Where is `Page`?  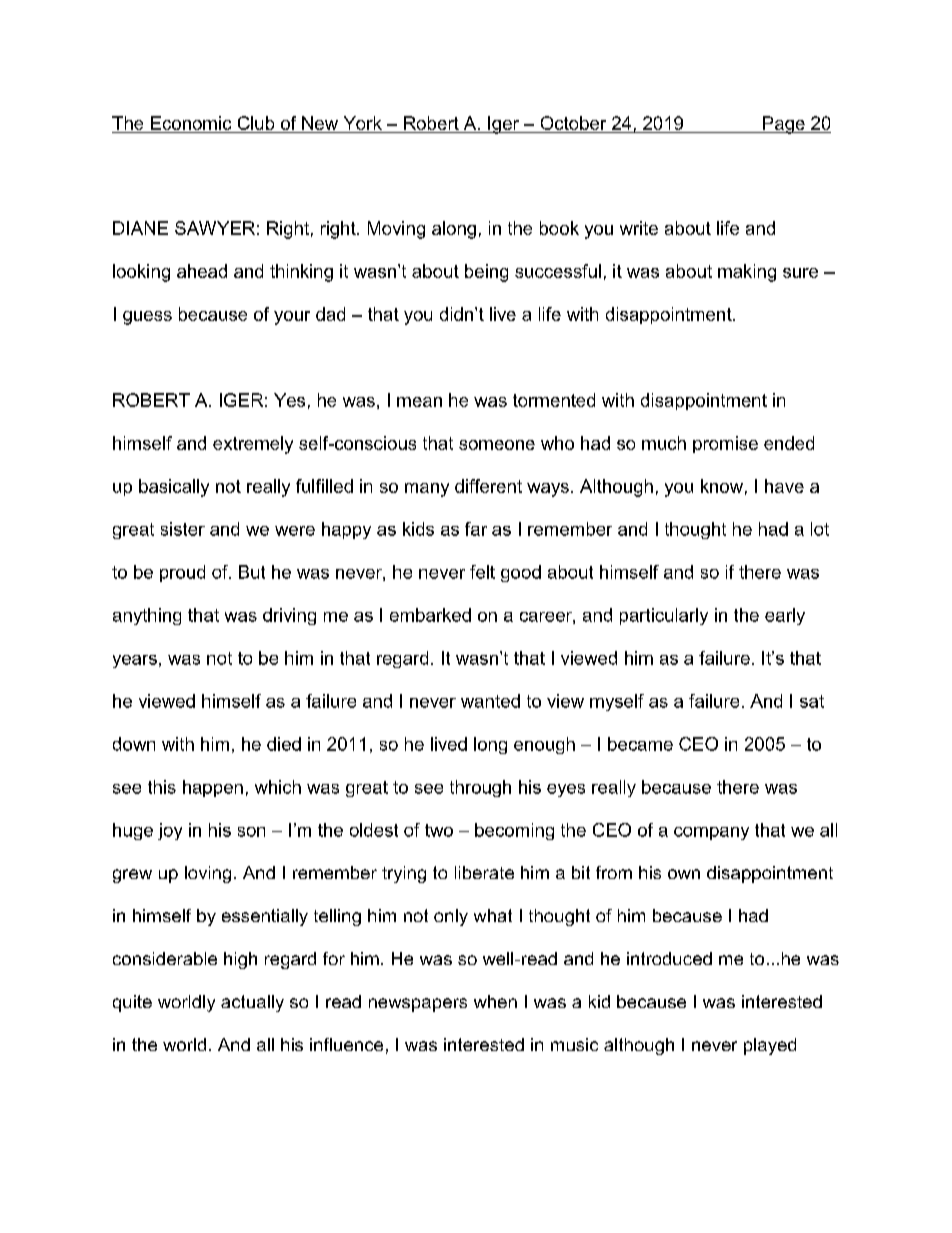
Page is located at coordinates (784, 125).
